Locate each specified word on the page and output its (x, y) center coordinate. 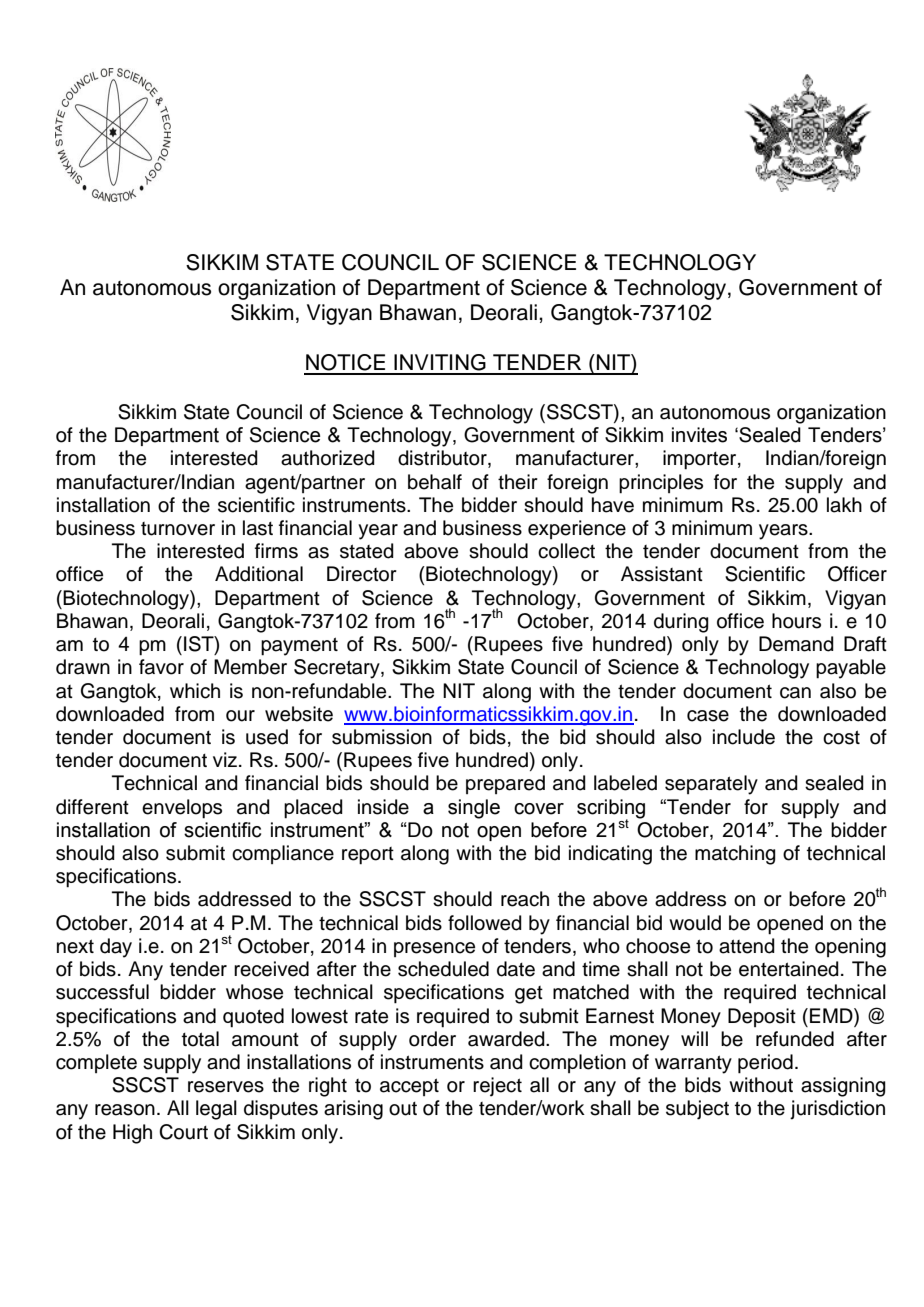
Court (183, 1132)
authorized (328, 458)
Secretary (338, 669)
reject (497, 1087)
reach (525, 899)
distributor (443, 459)
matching (735, 855)
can (795, 693)
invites (699, 435)
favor (161, 667)
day (116, 948)
